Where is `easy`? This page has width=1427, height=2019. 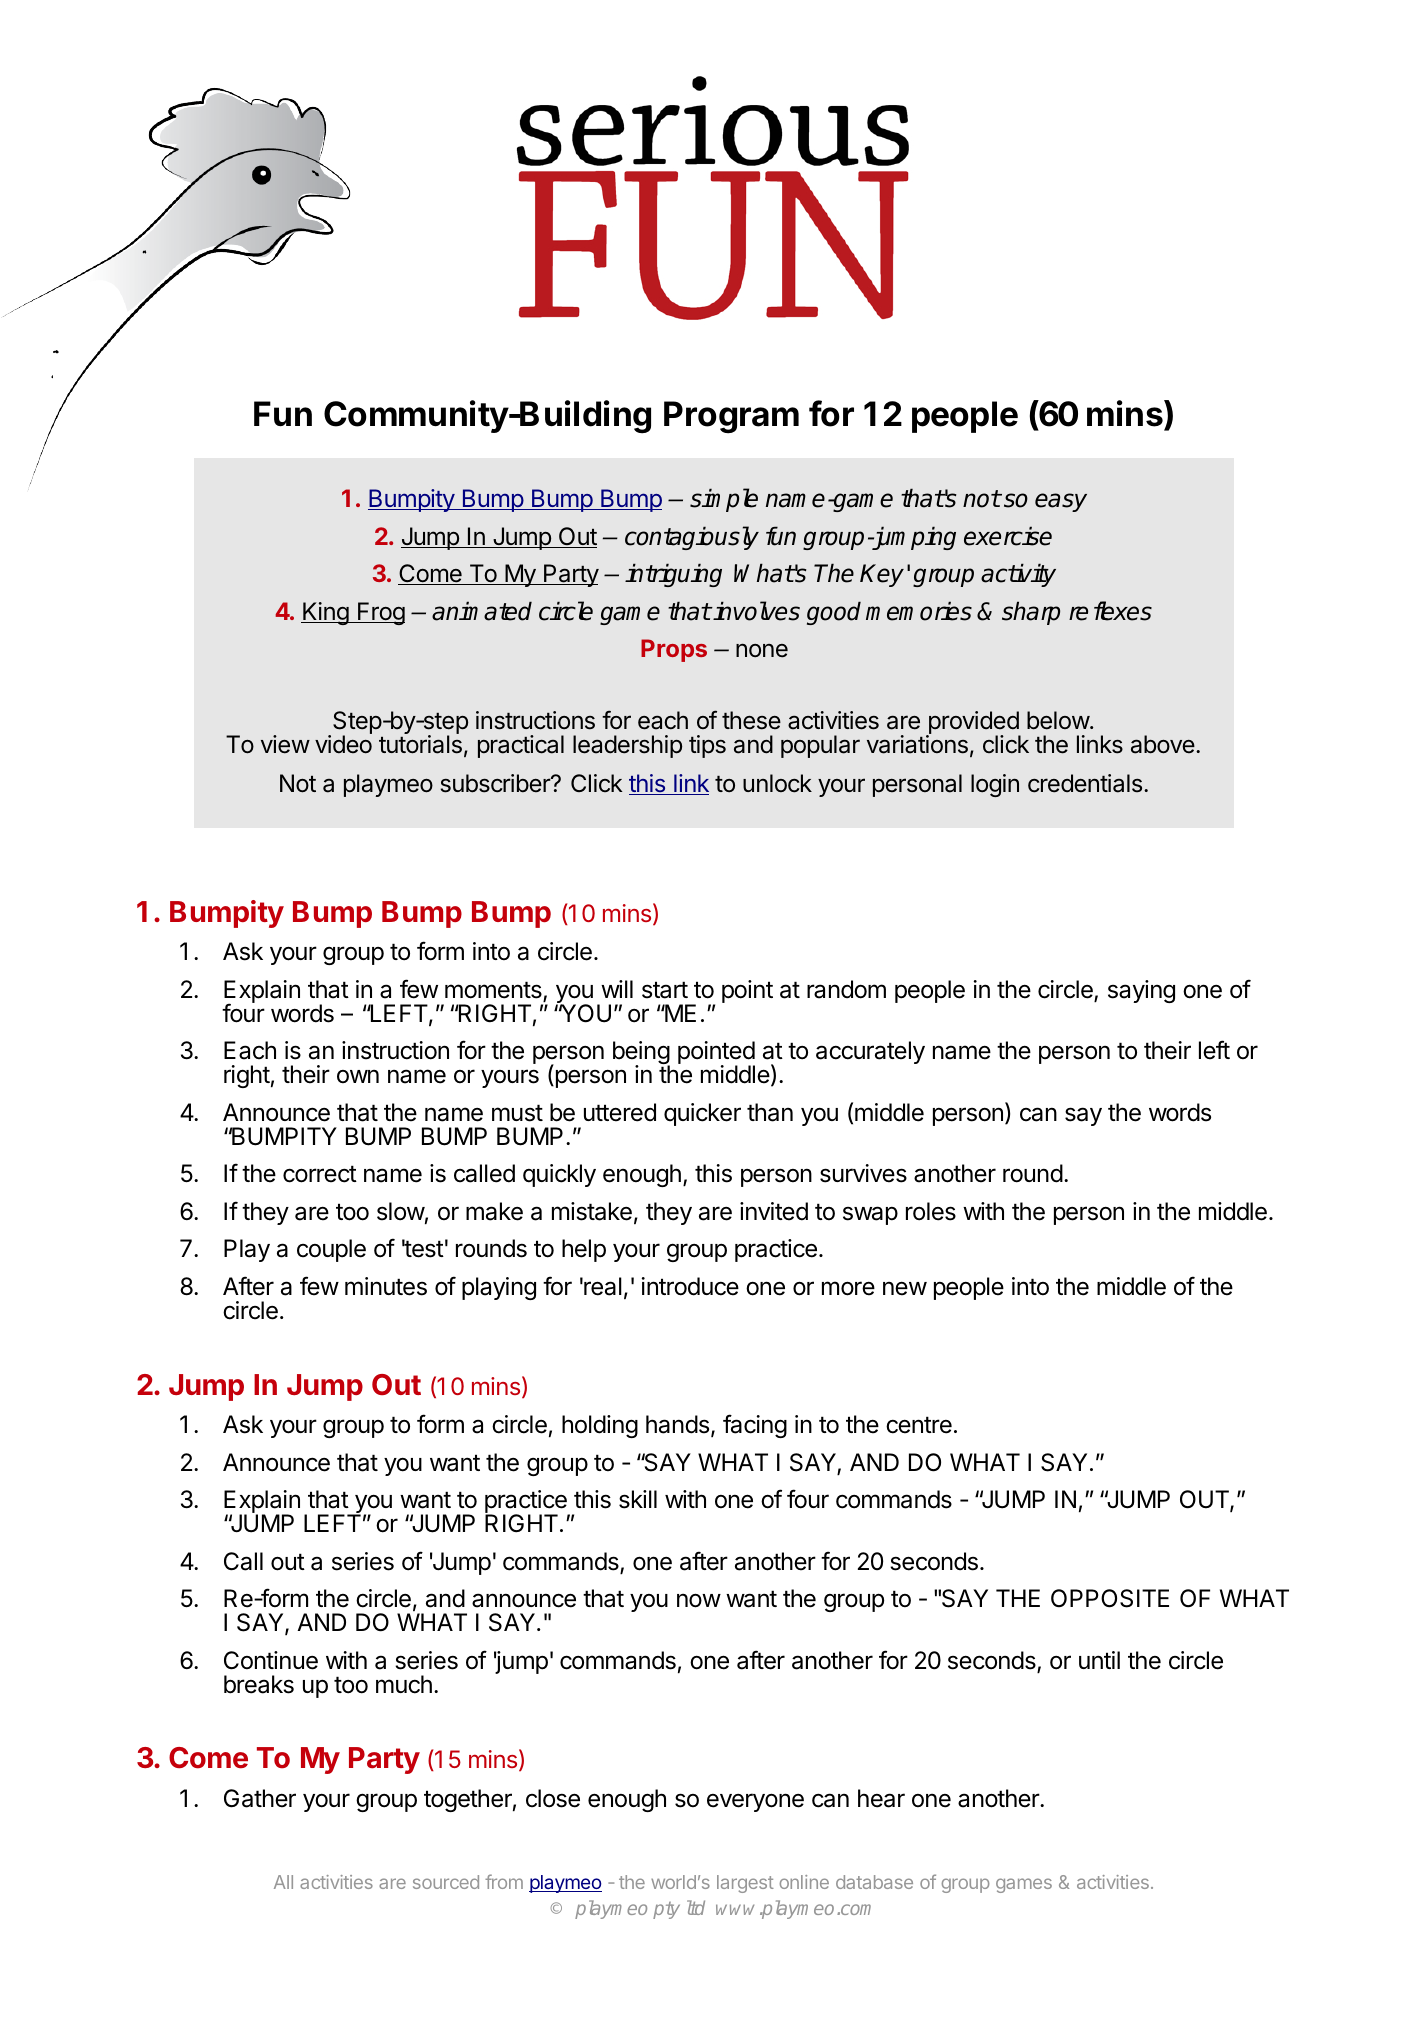
easy is located at coordinates (1061, 502).
